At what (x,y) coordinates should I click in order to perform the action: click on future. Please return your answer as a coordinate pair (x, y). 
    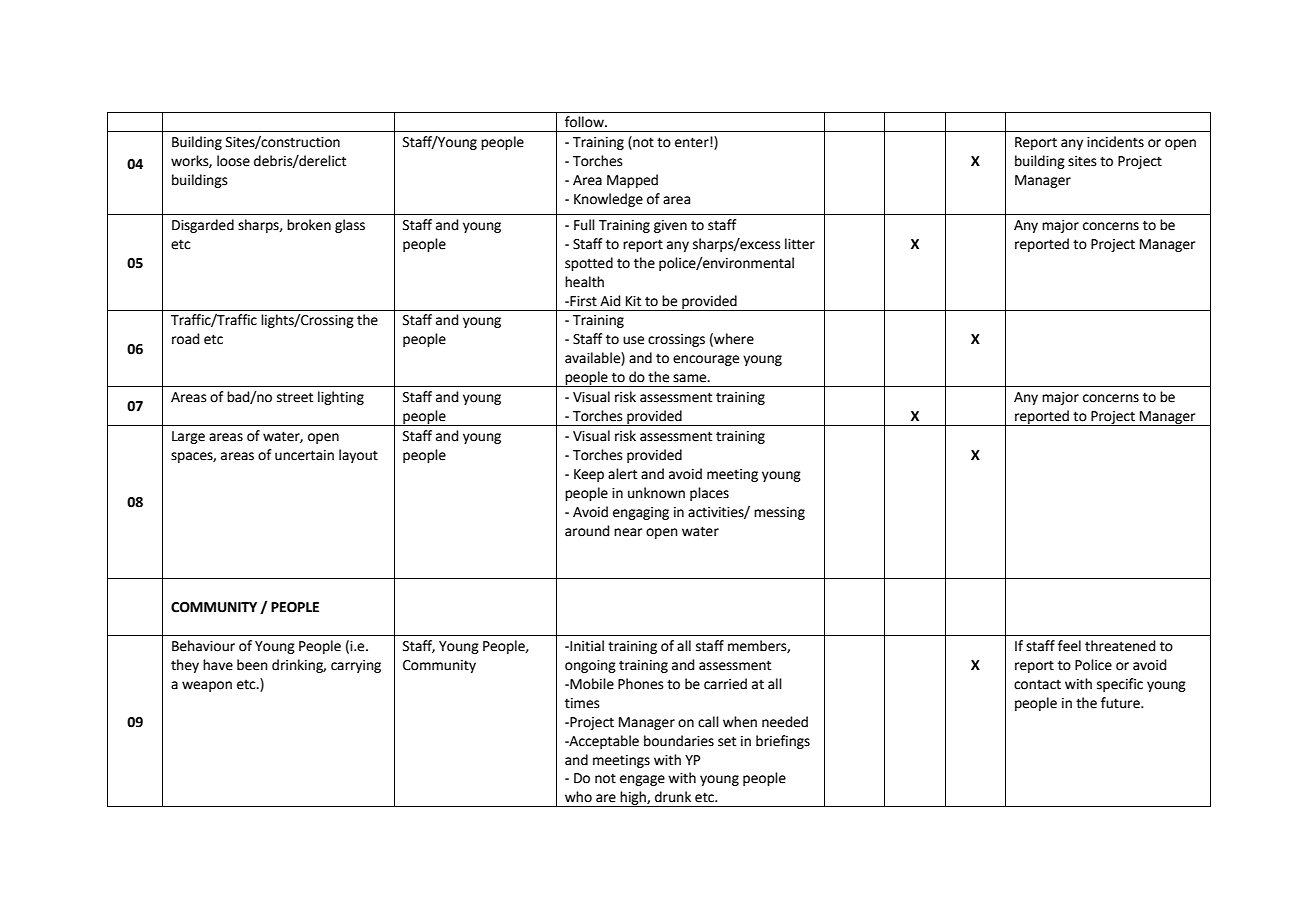
    Looking at the image, I should click on (1121, 703).
